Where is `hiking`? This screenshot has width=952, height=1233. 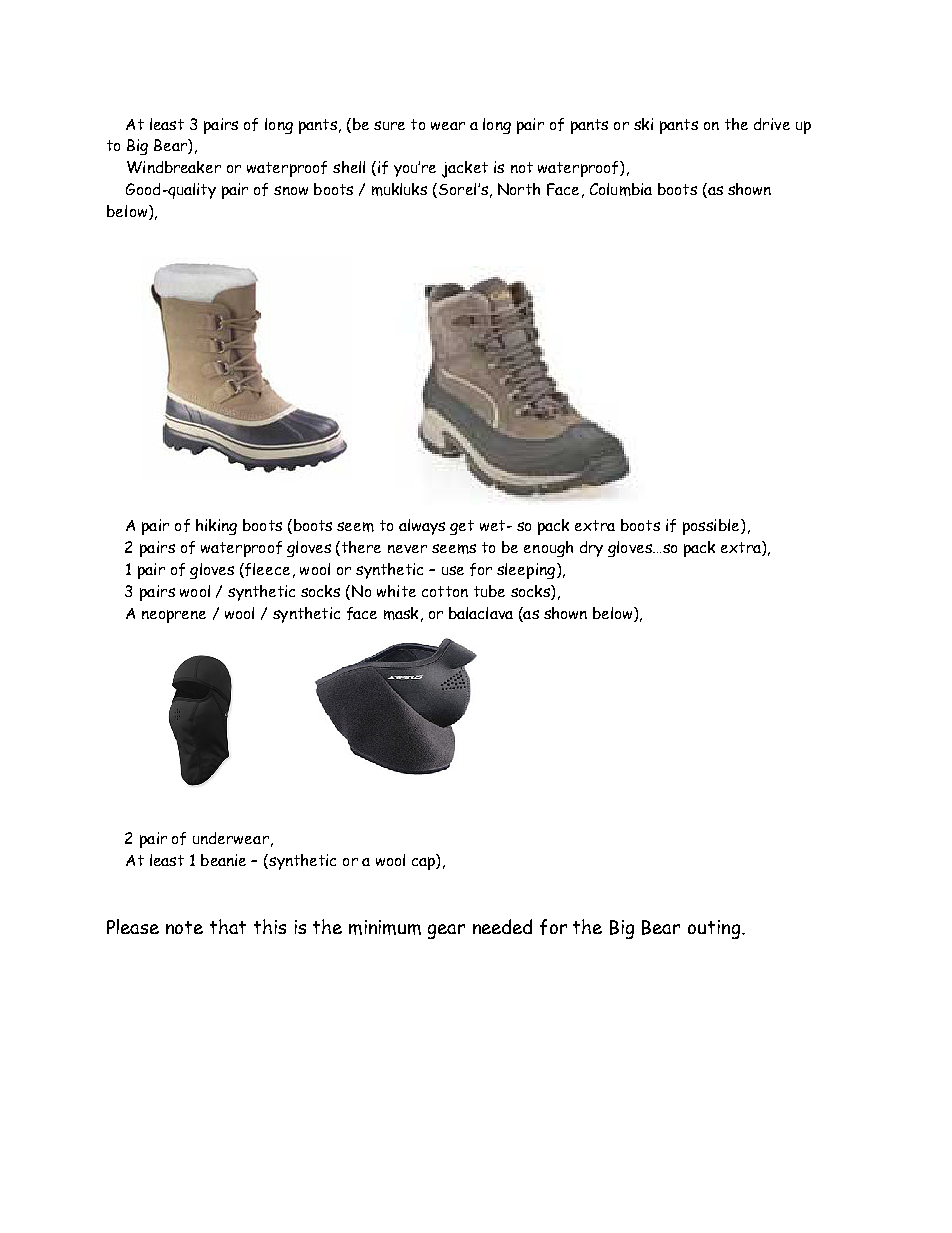 hiking is located at coordinates (216, 527).
